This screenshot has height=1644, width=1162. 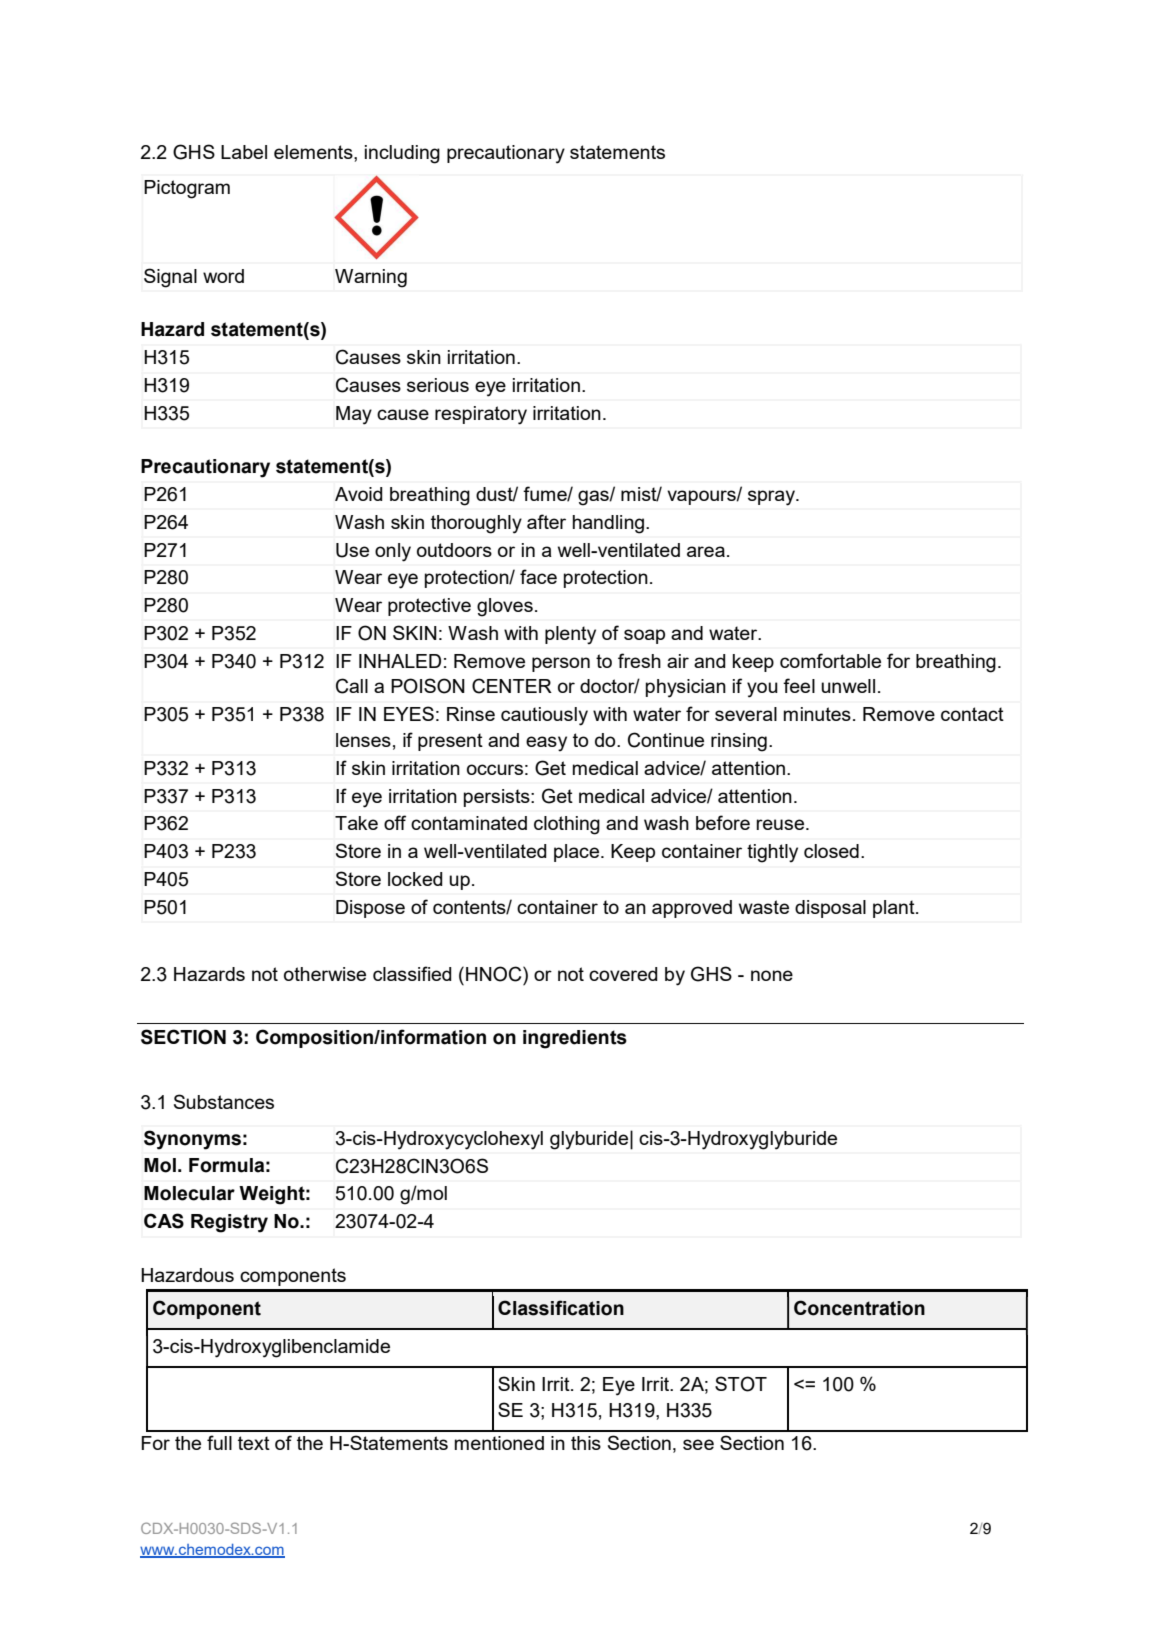 I want to click on none, so click(x=772, y=975).
